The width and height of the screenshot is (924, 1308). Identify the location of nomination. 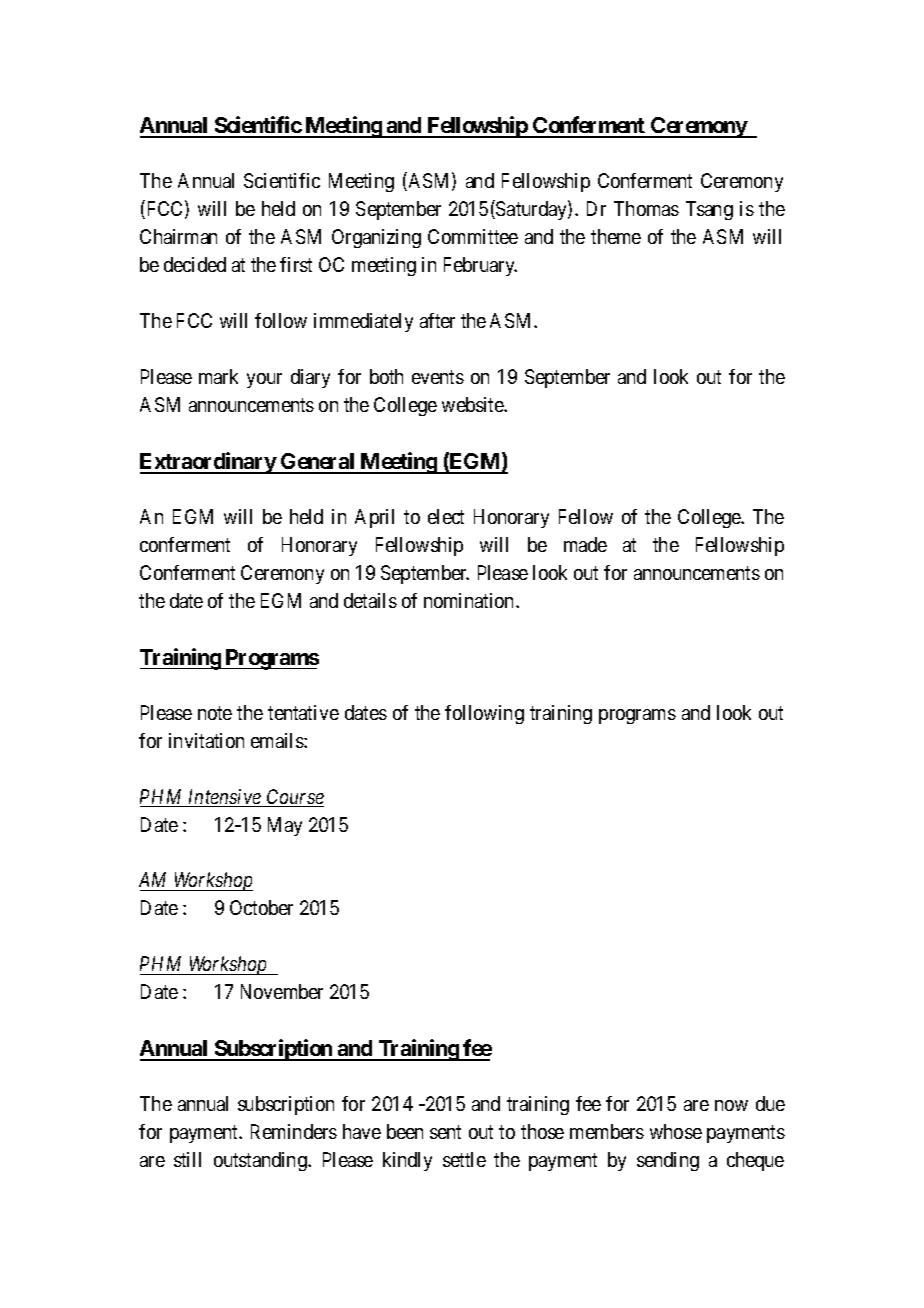
(470, 600).
